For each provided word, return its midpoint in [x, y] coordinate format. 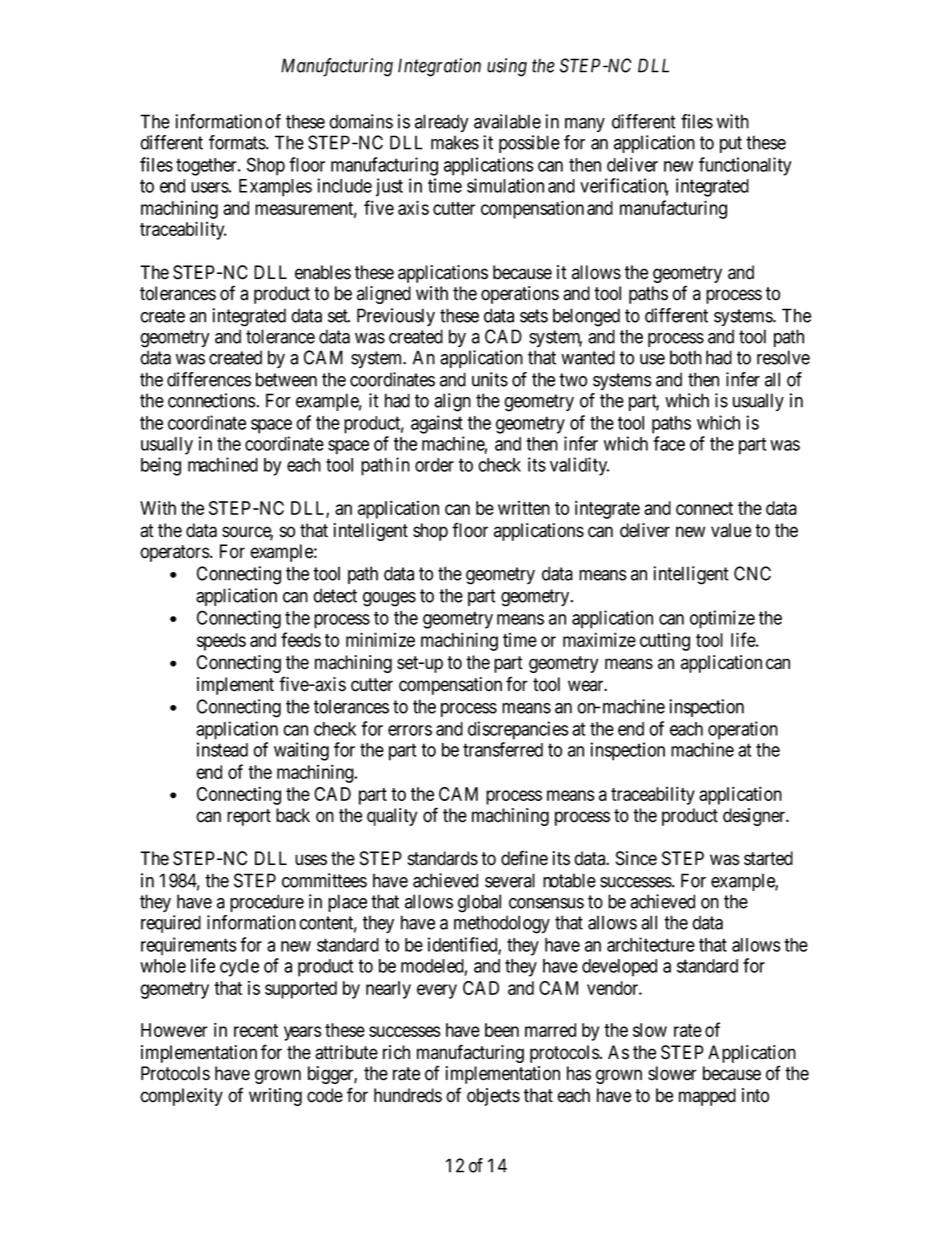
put [731, 144]
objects [493, 1097]
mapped [707, 1097]
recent [256, 1030]
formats [238, 142]
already [441, 123]
